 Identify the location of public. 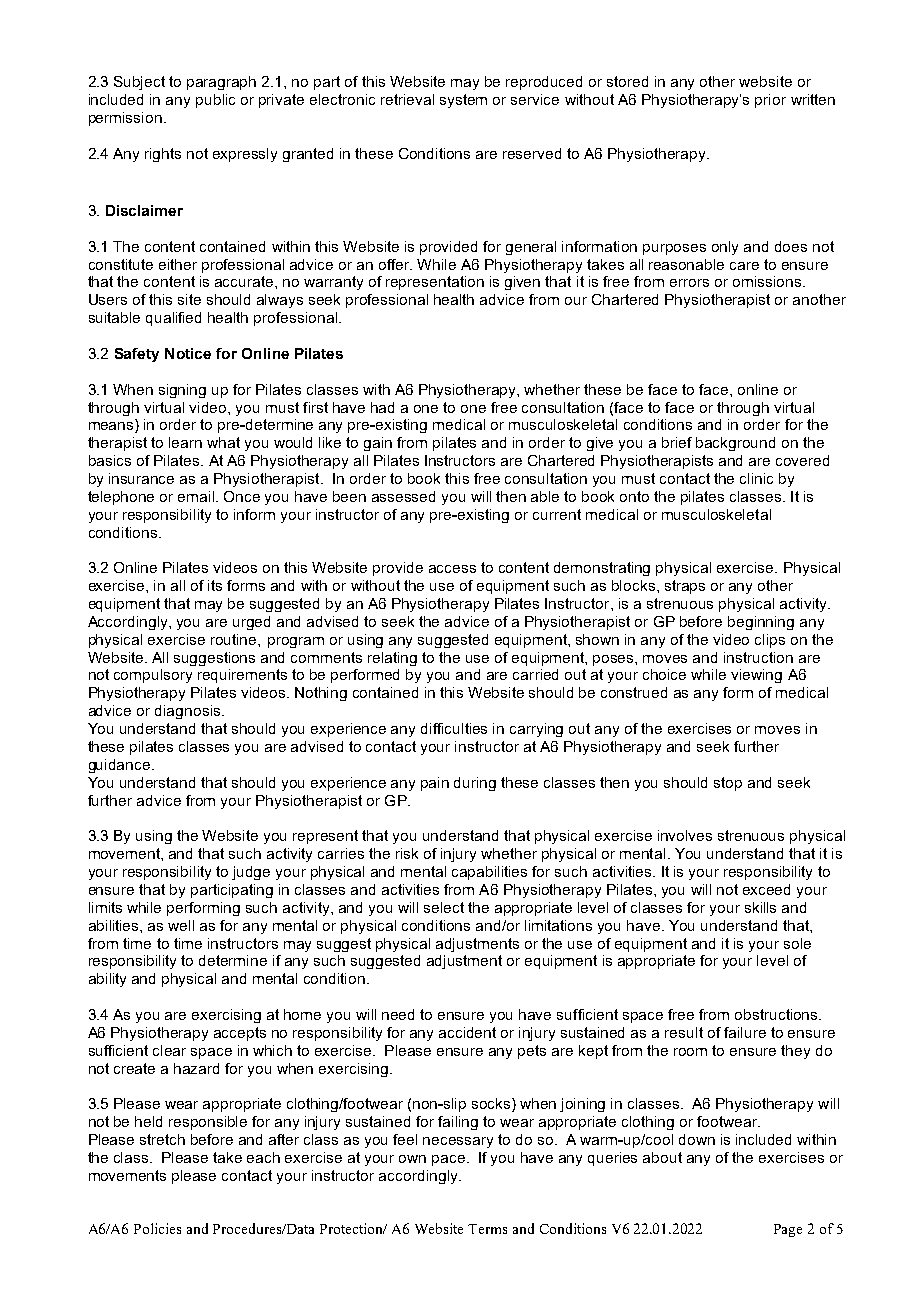
(215, 101).
